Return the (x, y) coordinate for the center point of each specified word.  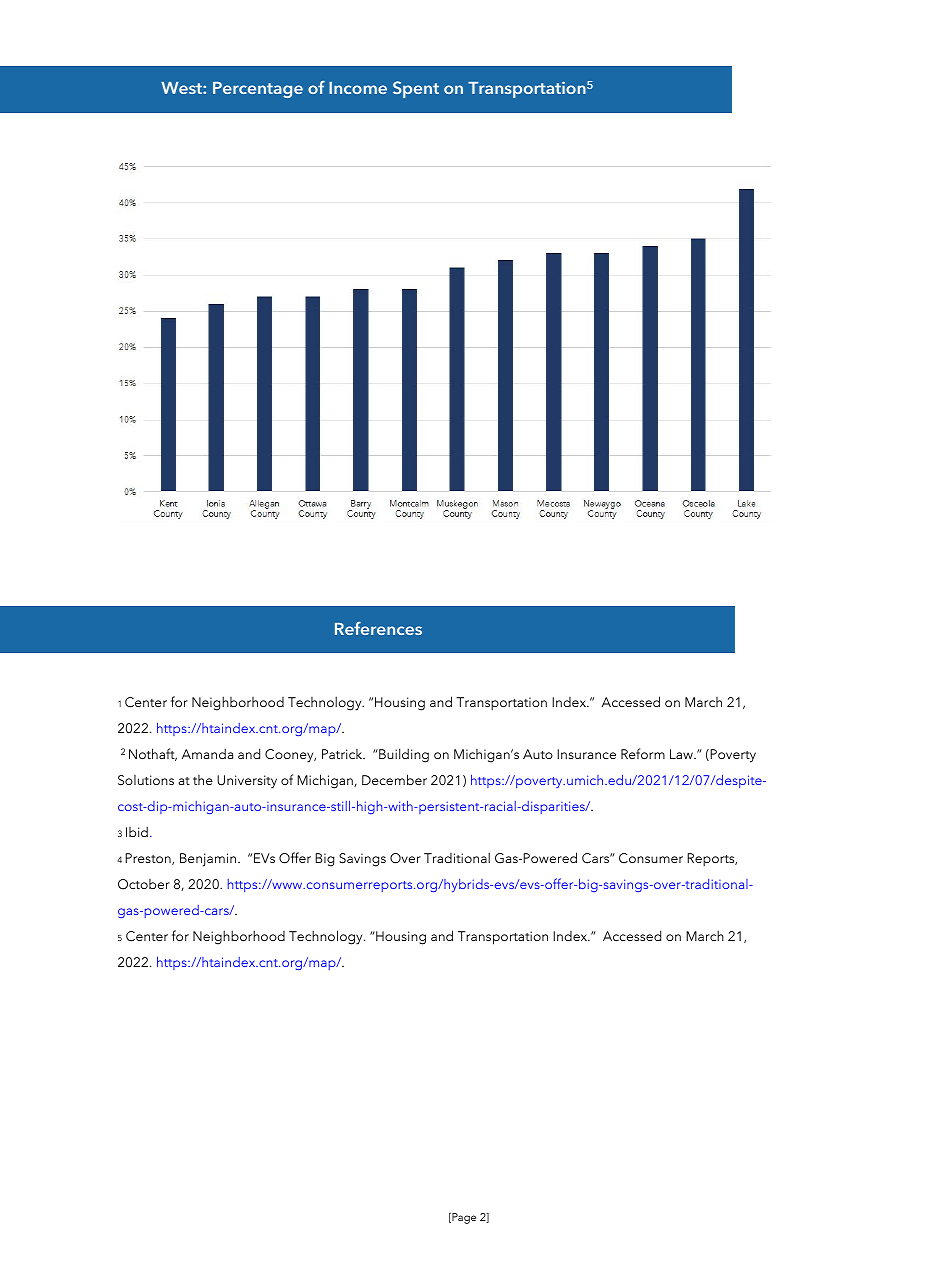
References (378, 628)
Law (682, 754)
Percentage (258, 90)
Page (463, 1218)
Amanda (207, 753)
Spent (416, 89)
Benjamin (209, 860)
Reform (643, 753)
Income (358, 88)
